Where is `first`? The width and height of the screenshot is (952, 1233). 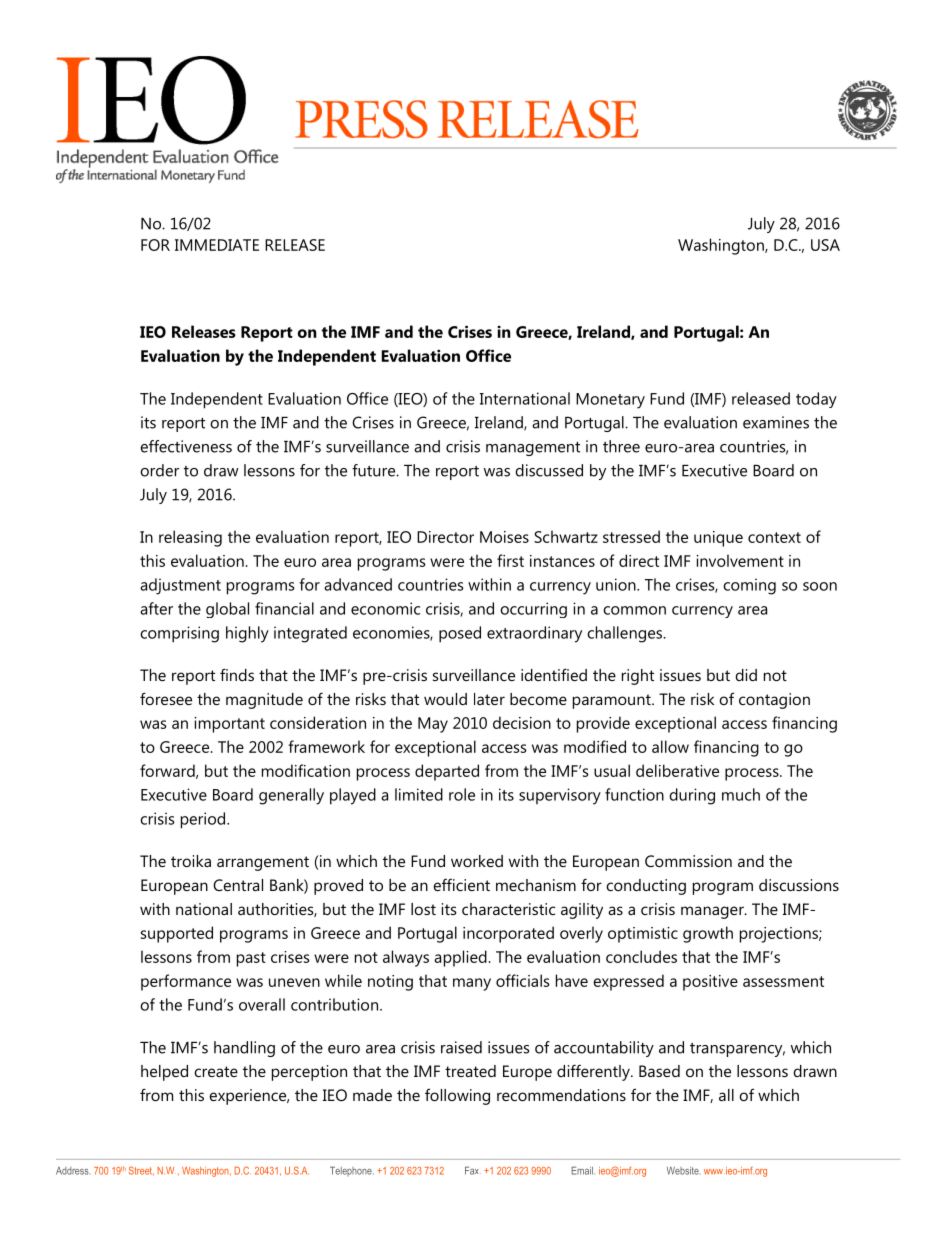
first is located at coordinates (510, 560).
